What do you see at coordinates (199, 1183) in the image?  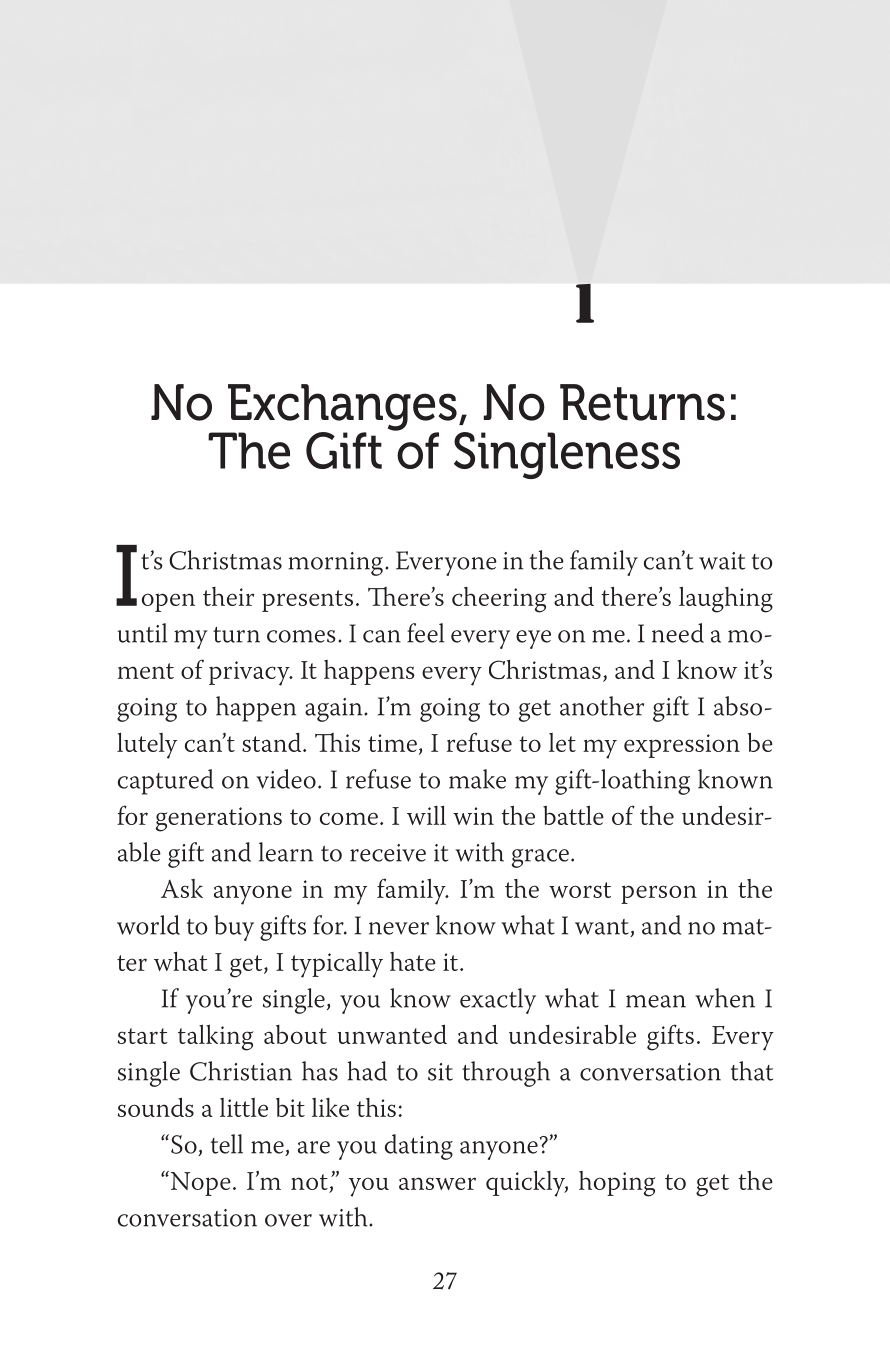 I see `Nope` at bounding box center [199, 1183].
